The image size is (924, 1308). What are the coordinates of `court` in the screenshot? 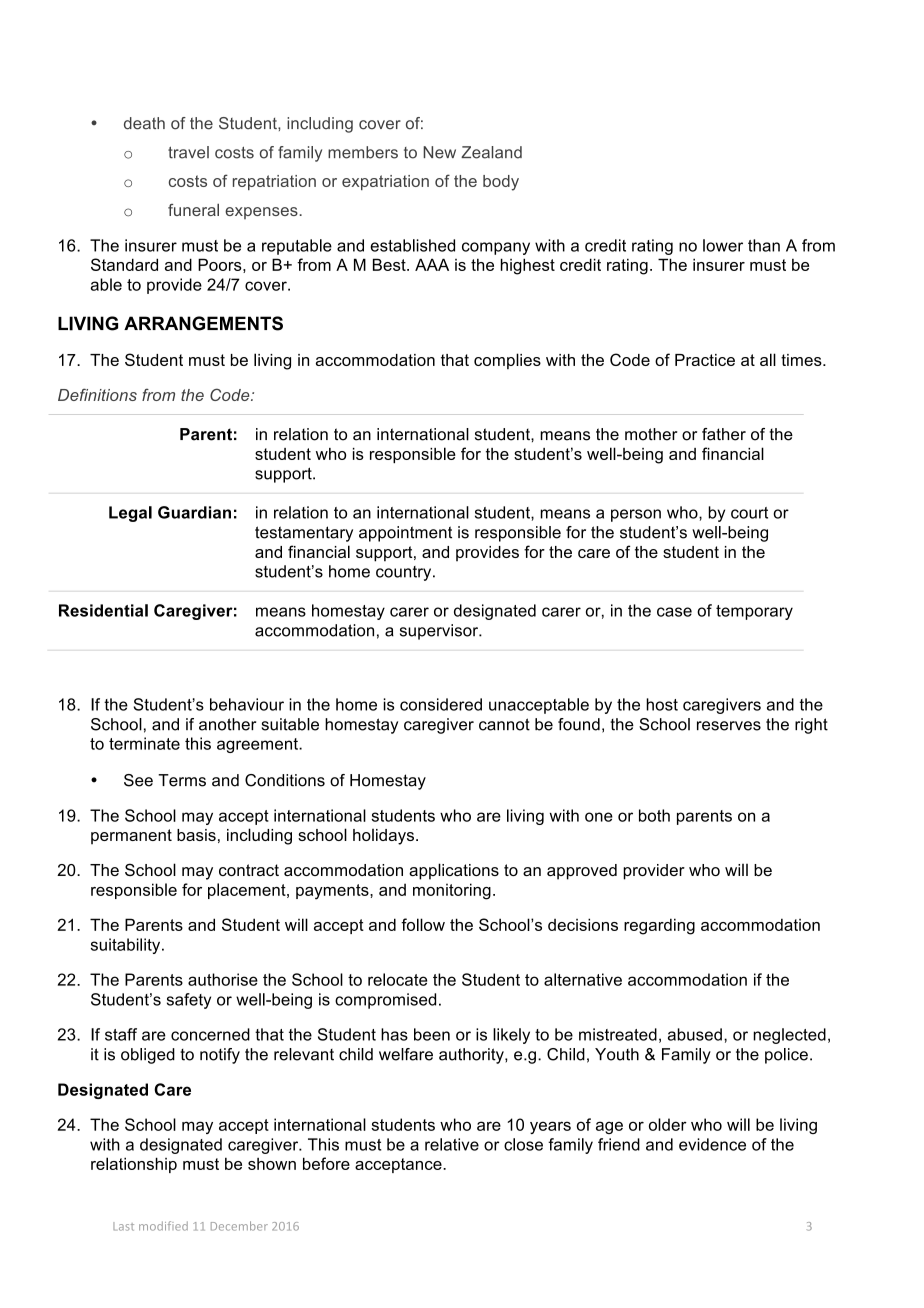 It's located at (749, 513).
